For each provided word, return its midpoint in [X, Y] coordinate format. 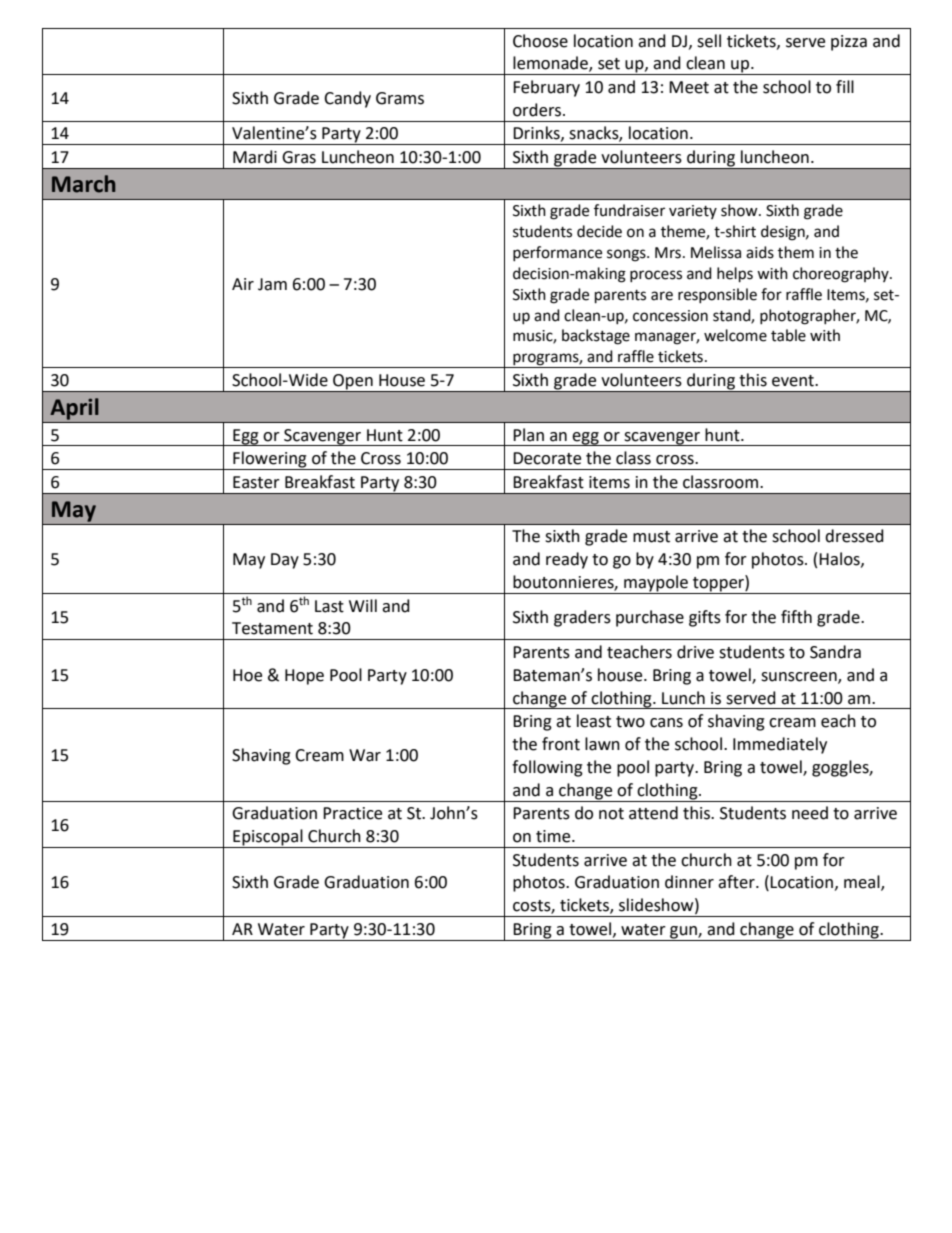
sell [709, 41]
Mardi [255, 157]
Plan [528, 435]
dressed [854, 536]
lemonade [551, 64]
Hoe [247, 675]
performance [557, 253]
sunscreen [800, 677]
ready [567, 560]
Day [285, 561]
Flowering [270, 460]
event [794, 381]
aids [760, 252]
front [561, 744]
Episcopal [268, 838]
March [84, 184]
